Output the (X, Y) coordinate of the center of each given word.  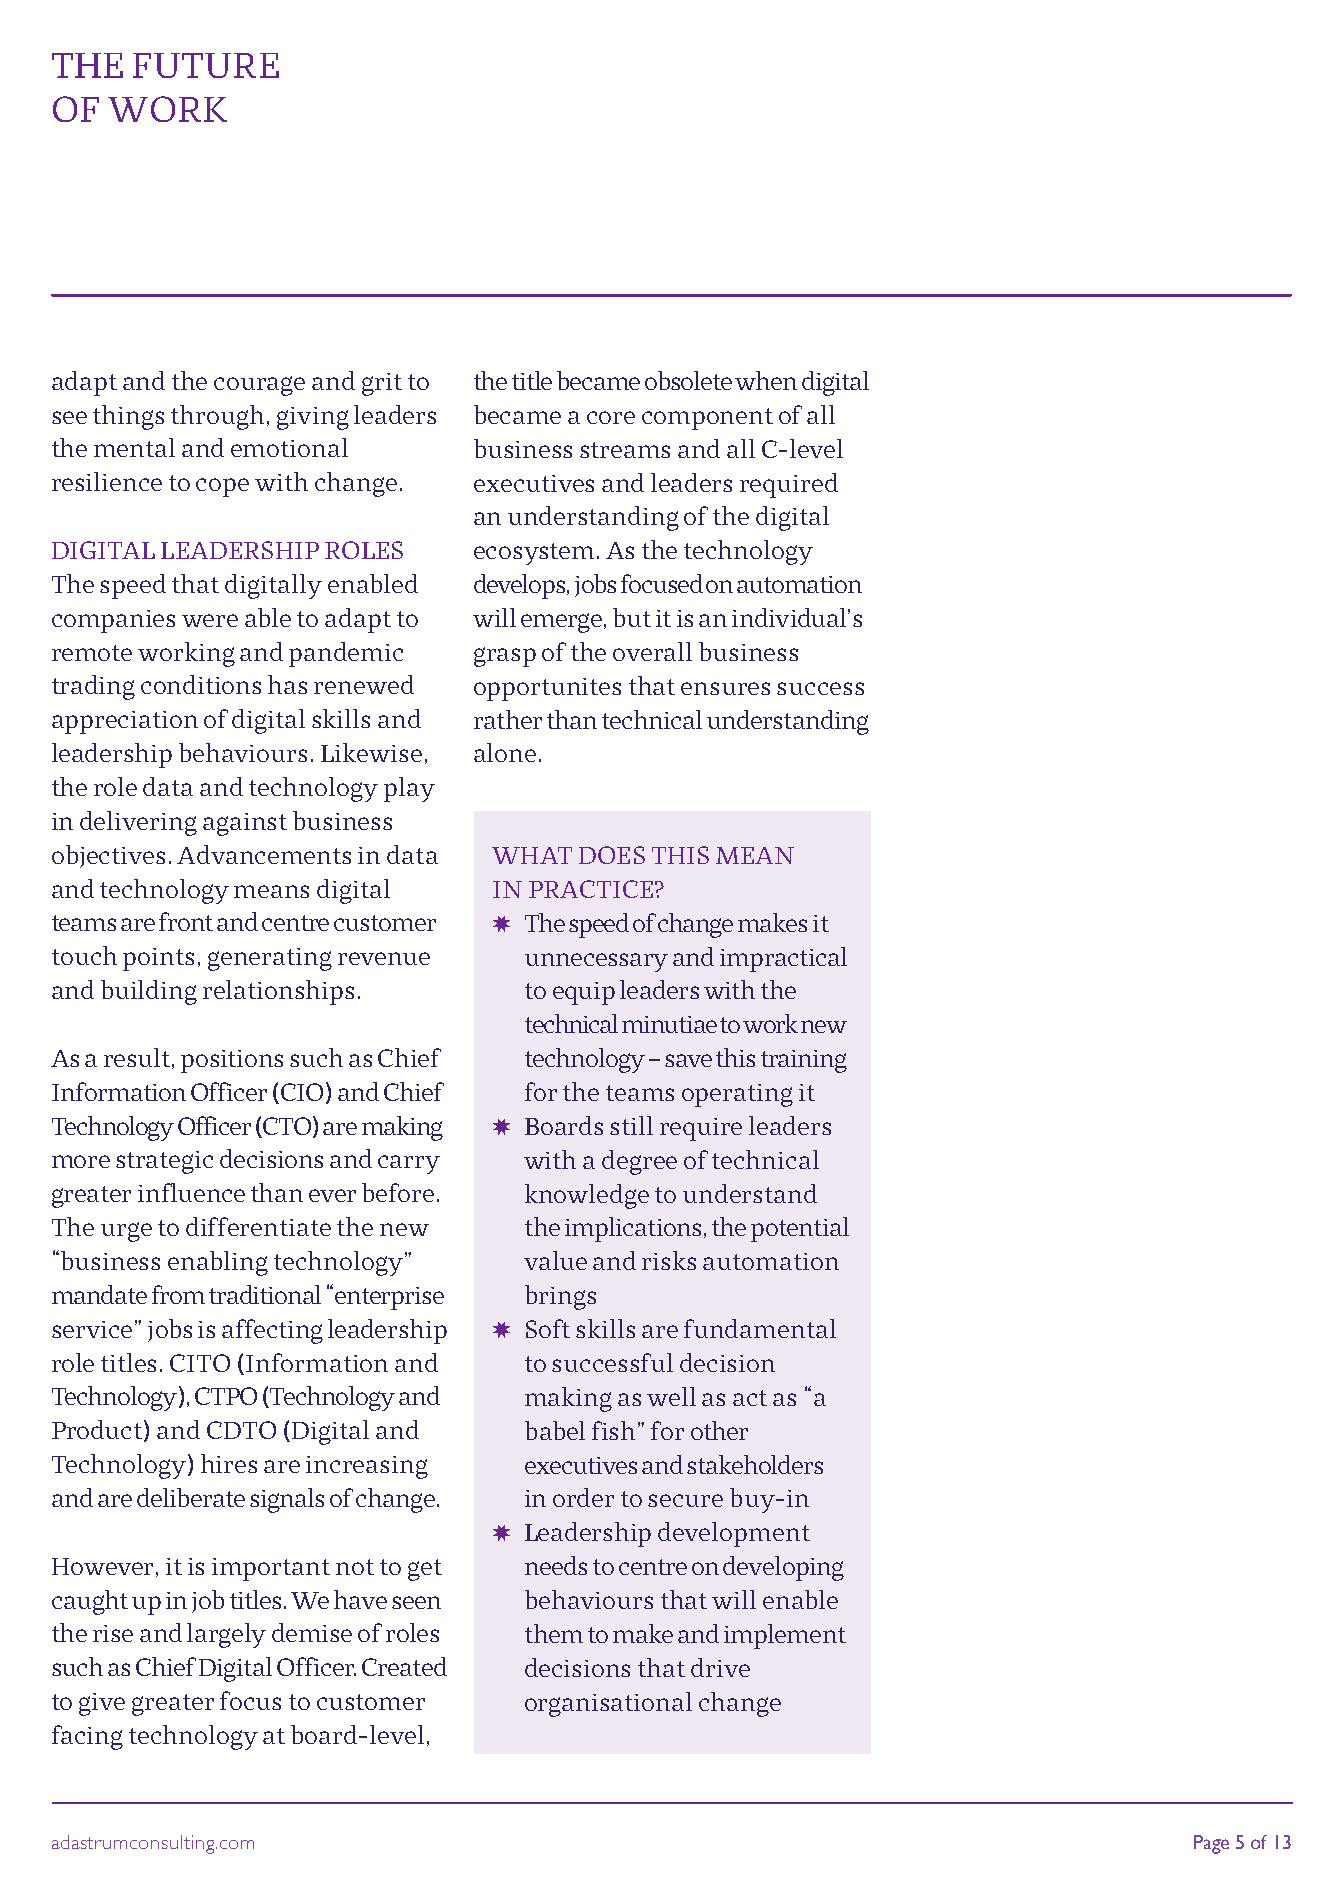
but (632, 617)
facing (87, 1737)
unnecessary (596, 962)
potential (800, 1229)
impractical (783, 959)
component (707, 419)
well (671, 1396)
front (186, 921)
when (766, 380)
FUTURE (206, 65)
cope (222, 487)
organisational (608, 1704)
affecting (272, 1331)
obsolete (688, 380)
